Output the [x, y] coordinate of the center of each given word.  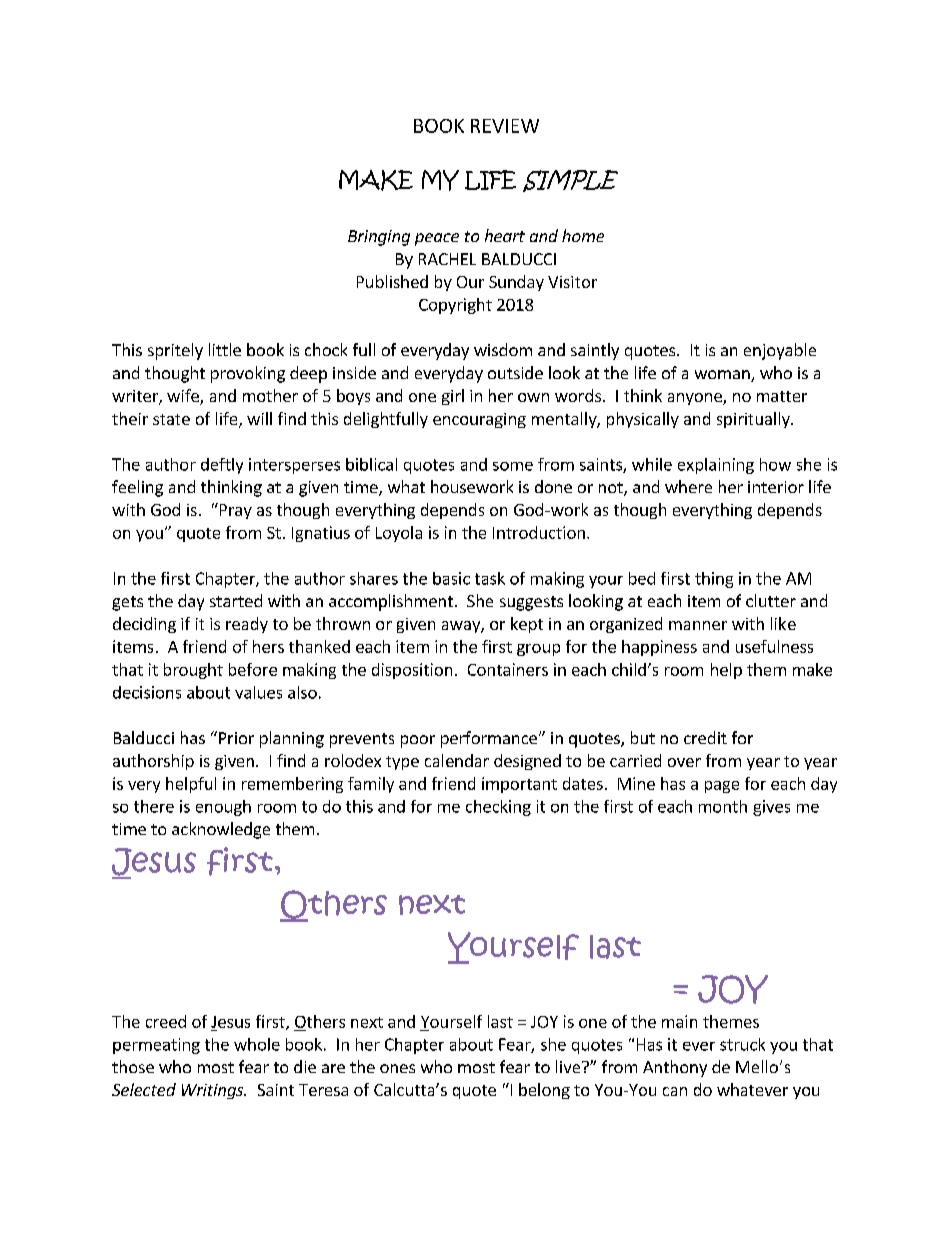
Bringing [379, 238]
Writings [214, 1091]
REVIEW [505, 126]
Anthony [675, 1068]
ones [397, 1068]
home [583, 235]
